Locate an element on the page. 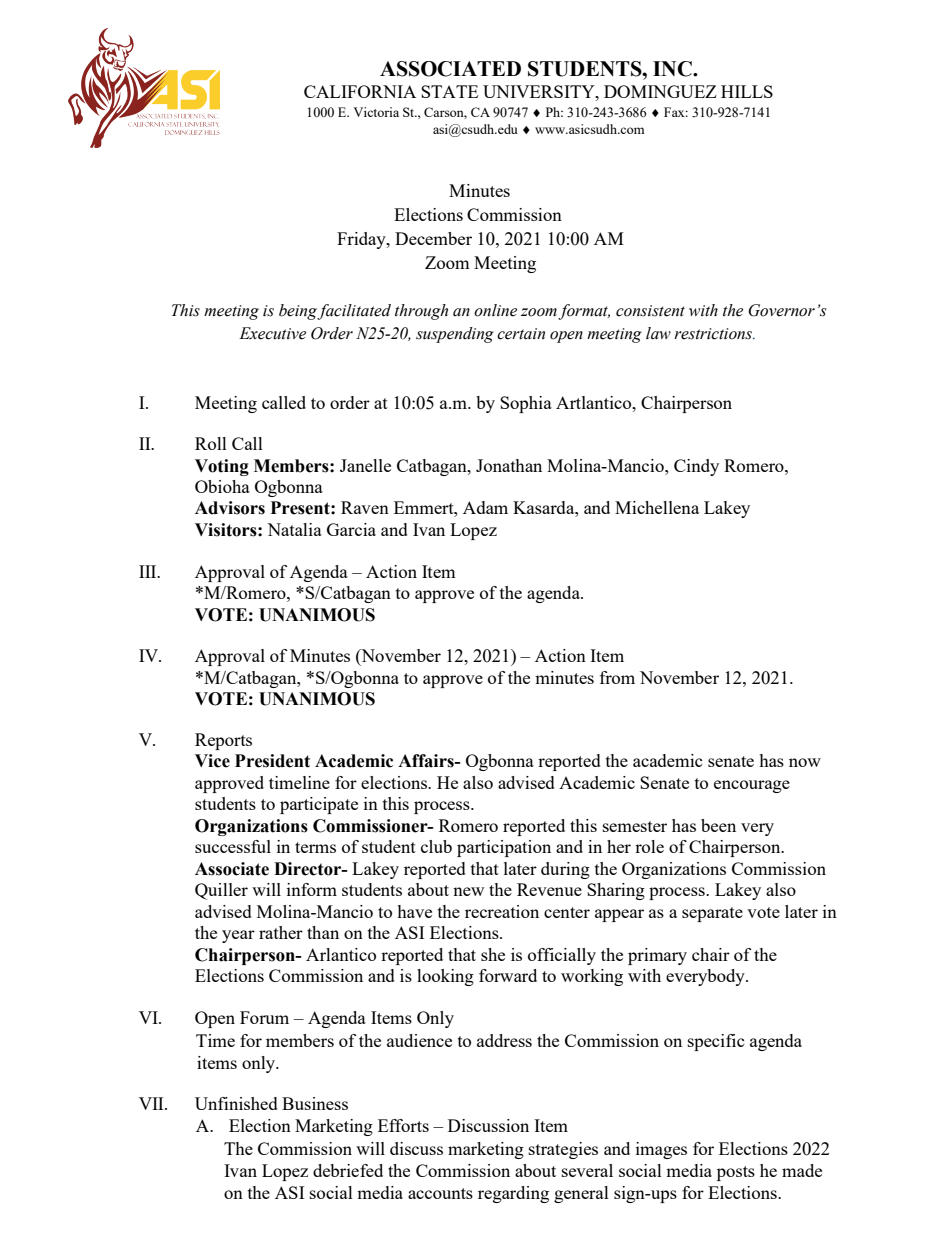 The height and width of the image is (1233, 952). posts is located at coordinates (736, 1173).
